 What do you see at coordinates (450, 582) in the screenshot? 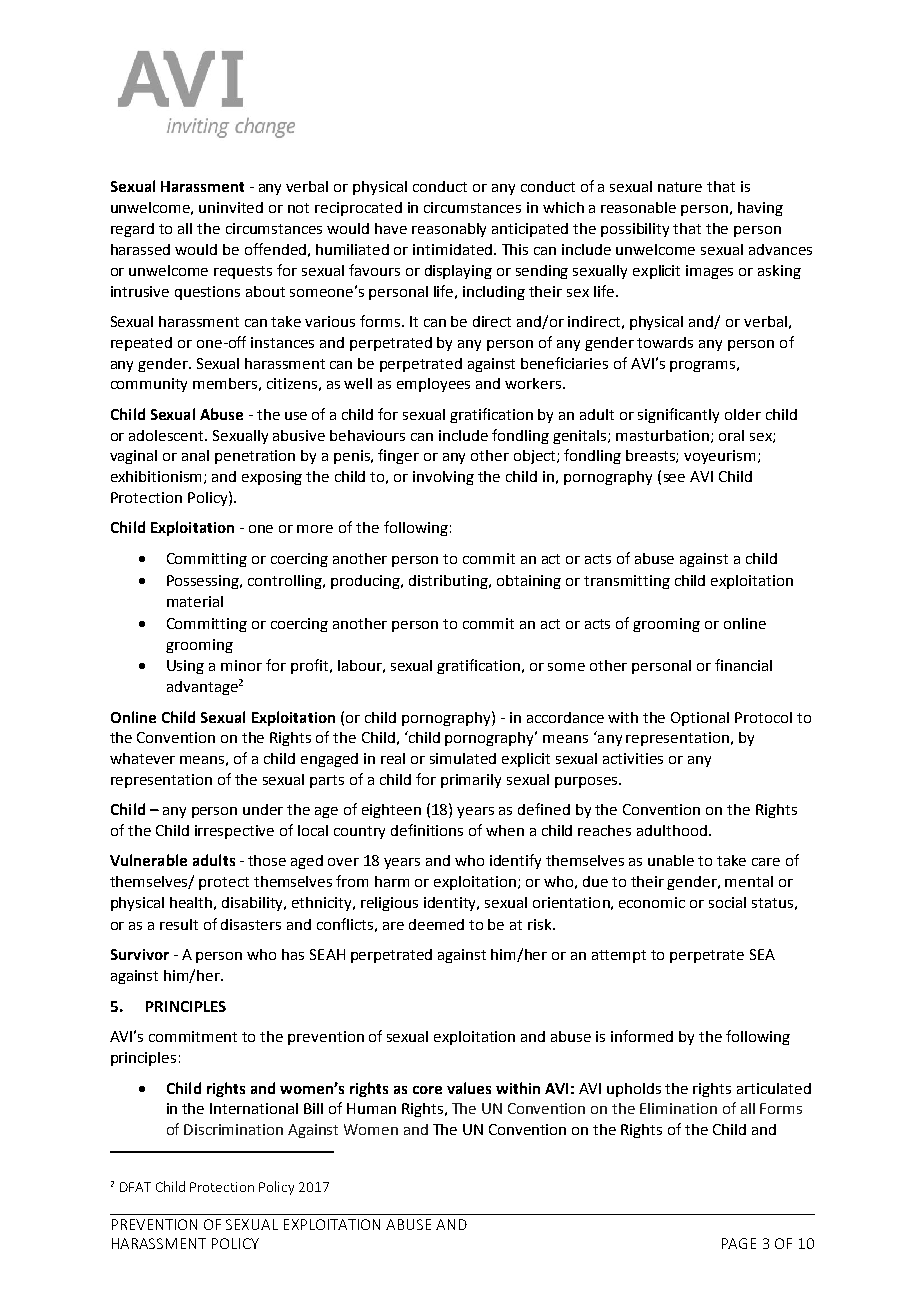
I see `distributing` at bounding box center [450, 582].
